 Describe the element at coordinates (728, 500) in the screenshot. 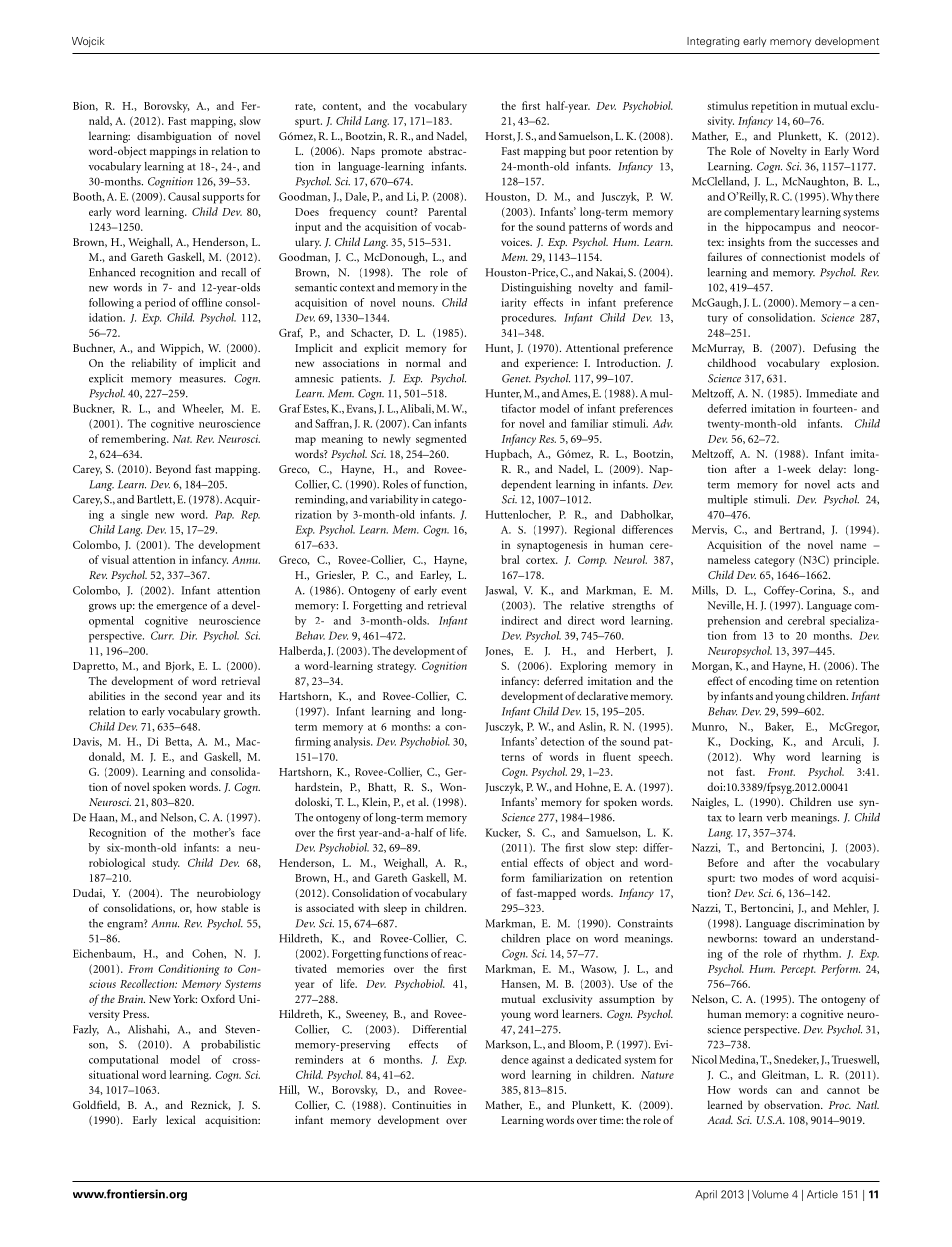

I see `multiple` at that location.
